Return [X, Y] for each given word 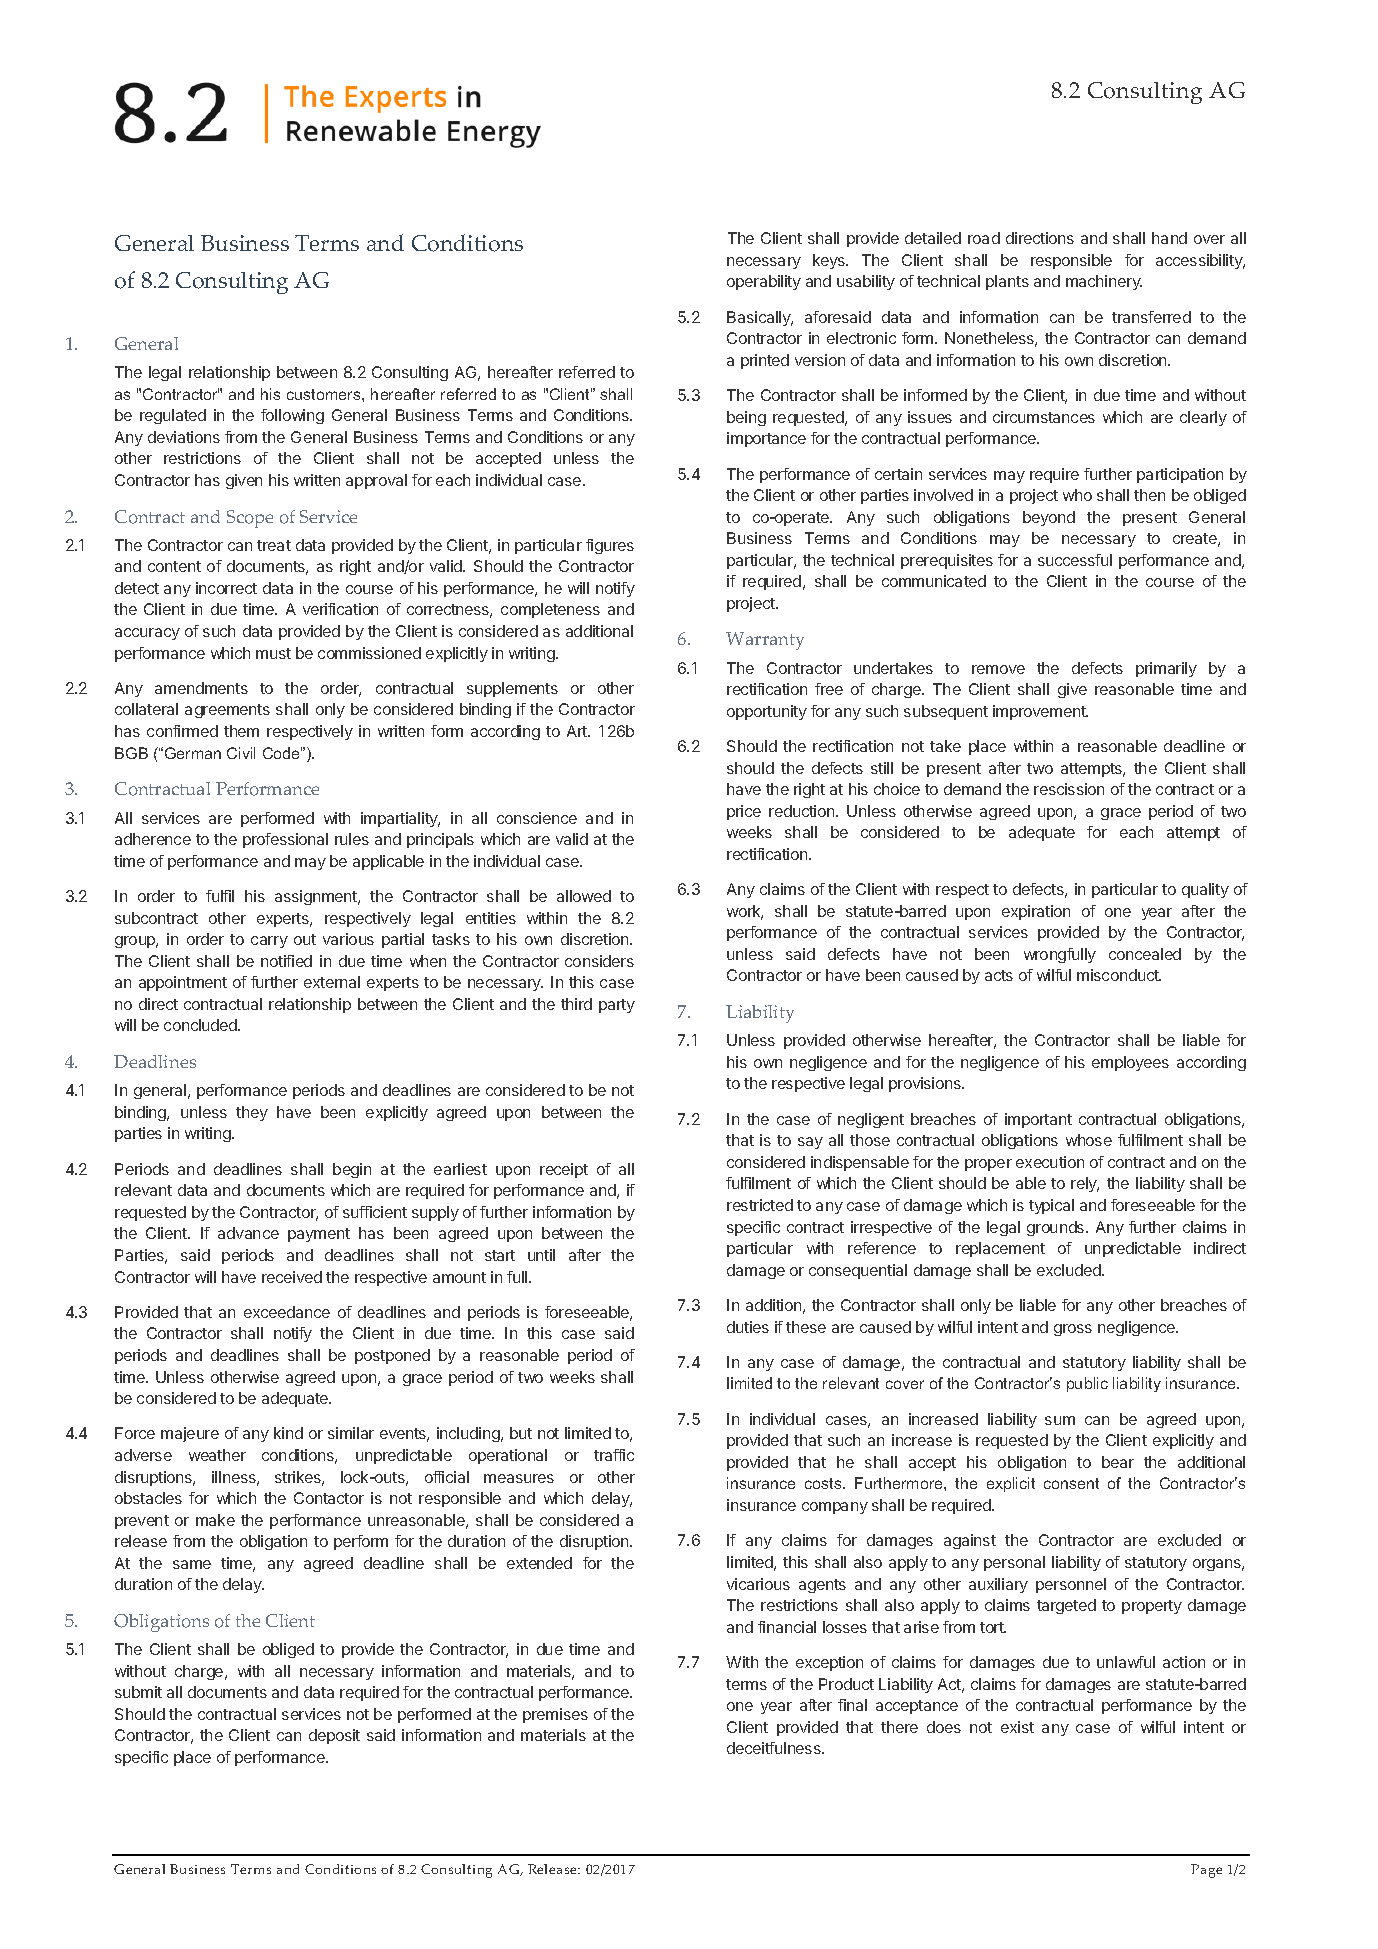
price [744, 812]
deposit [334, 1736]
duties [748, 1327]
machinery [1104, 282]
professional [285, 840]
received [292, 1277]
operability [764, 282]
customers [325, 394]
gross [1073, 1330]
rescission [1069, 789]
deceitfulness [775, 1748]
